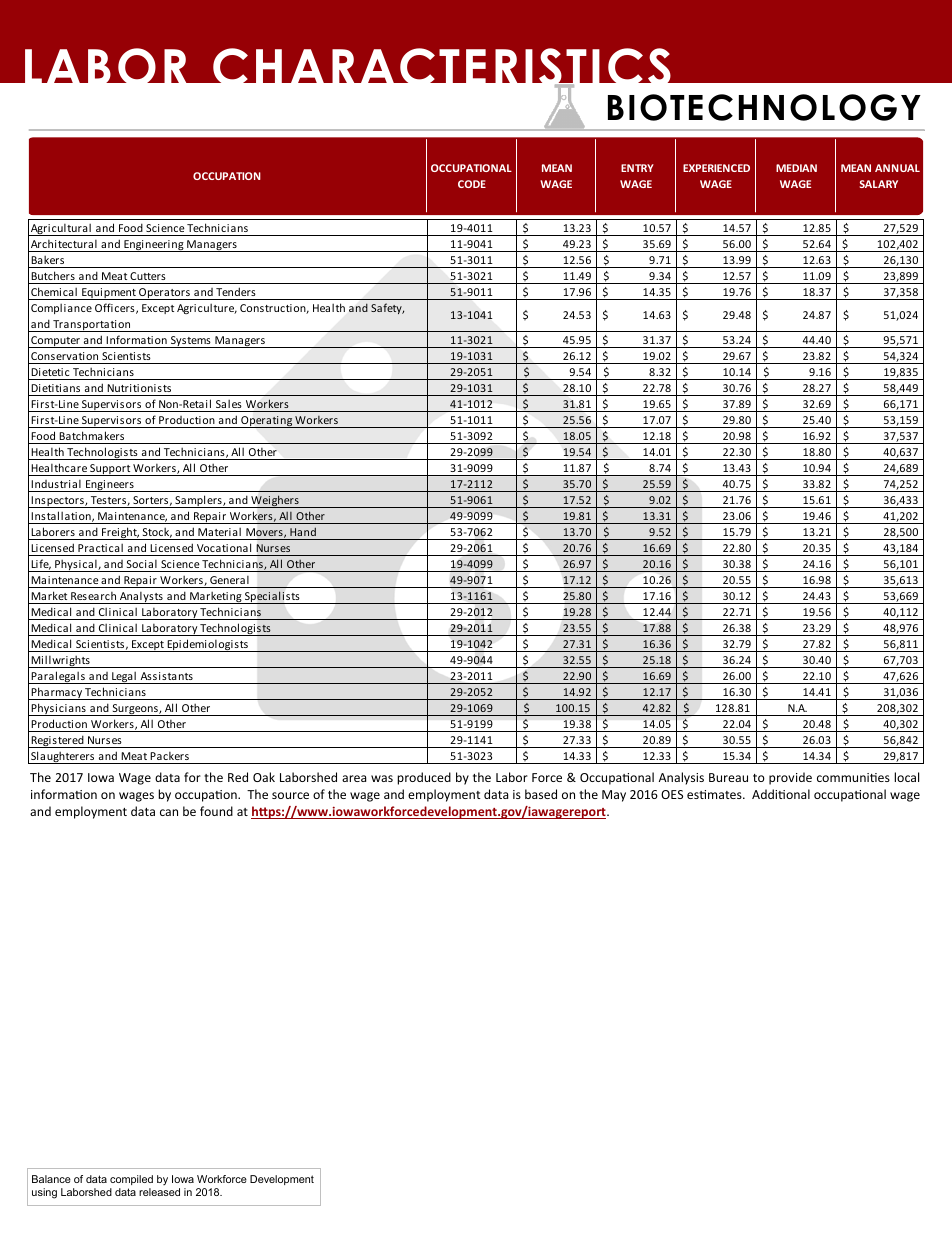  I want to click on Agricultural, so click(61, 229).
